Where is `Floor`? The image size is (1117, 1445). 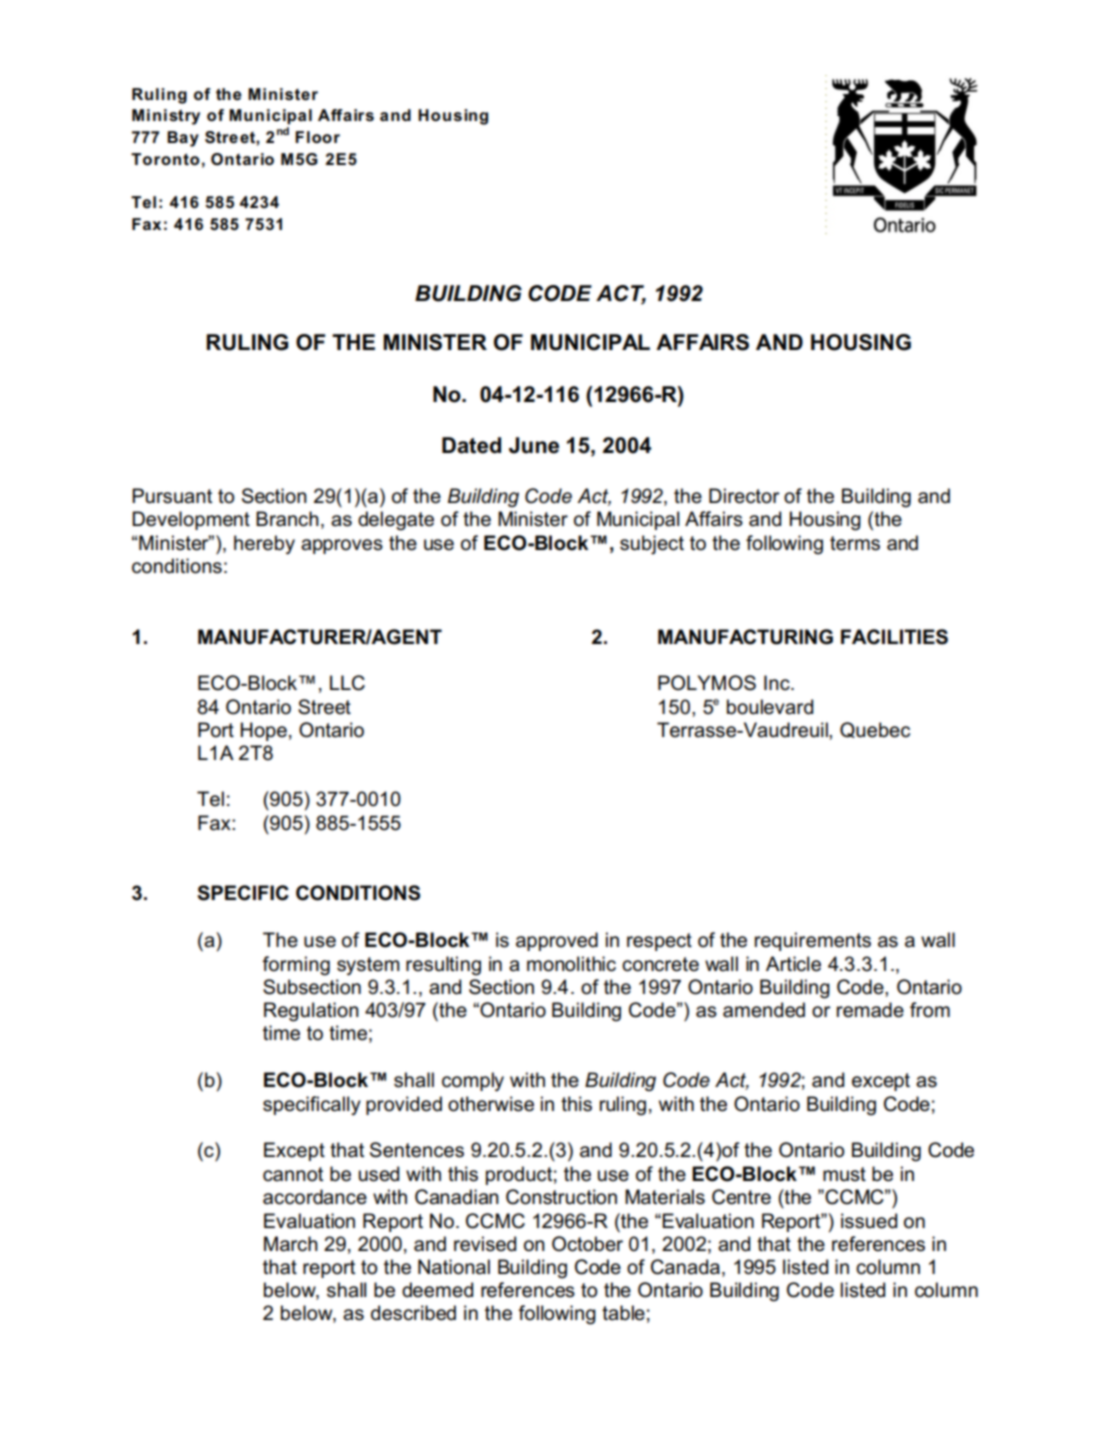 Floor is located at coordinates (317, 137).
